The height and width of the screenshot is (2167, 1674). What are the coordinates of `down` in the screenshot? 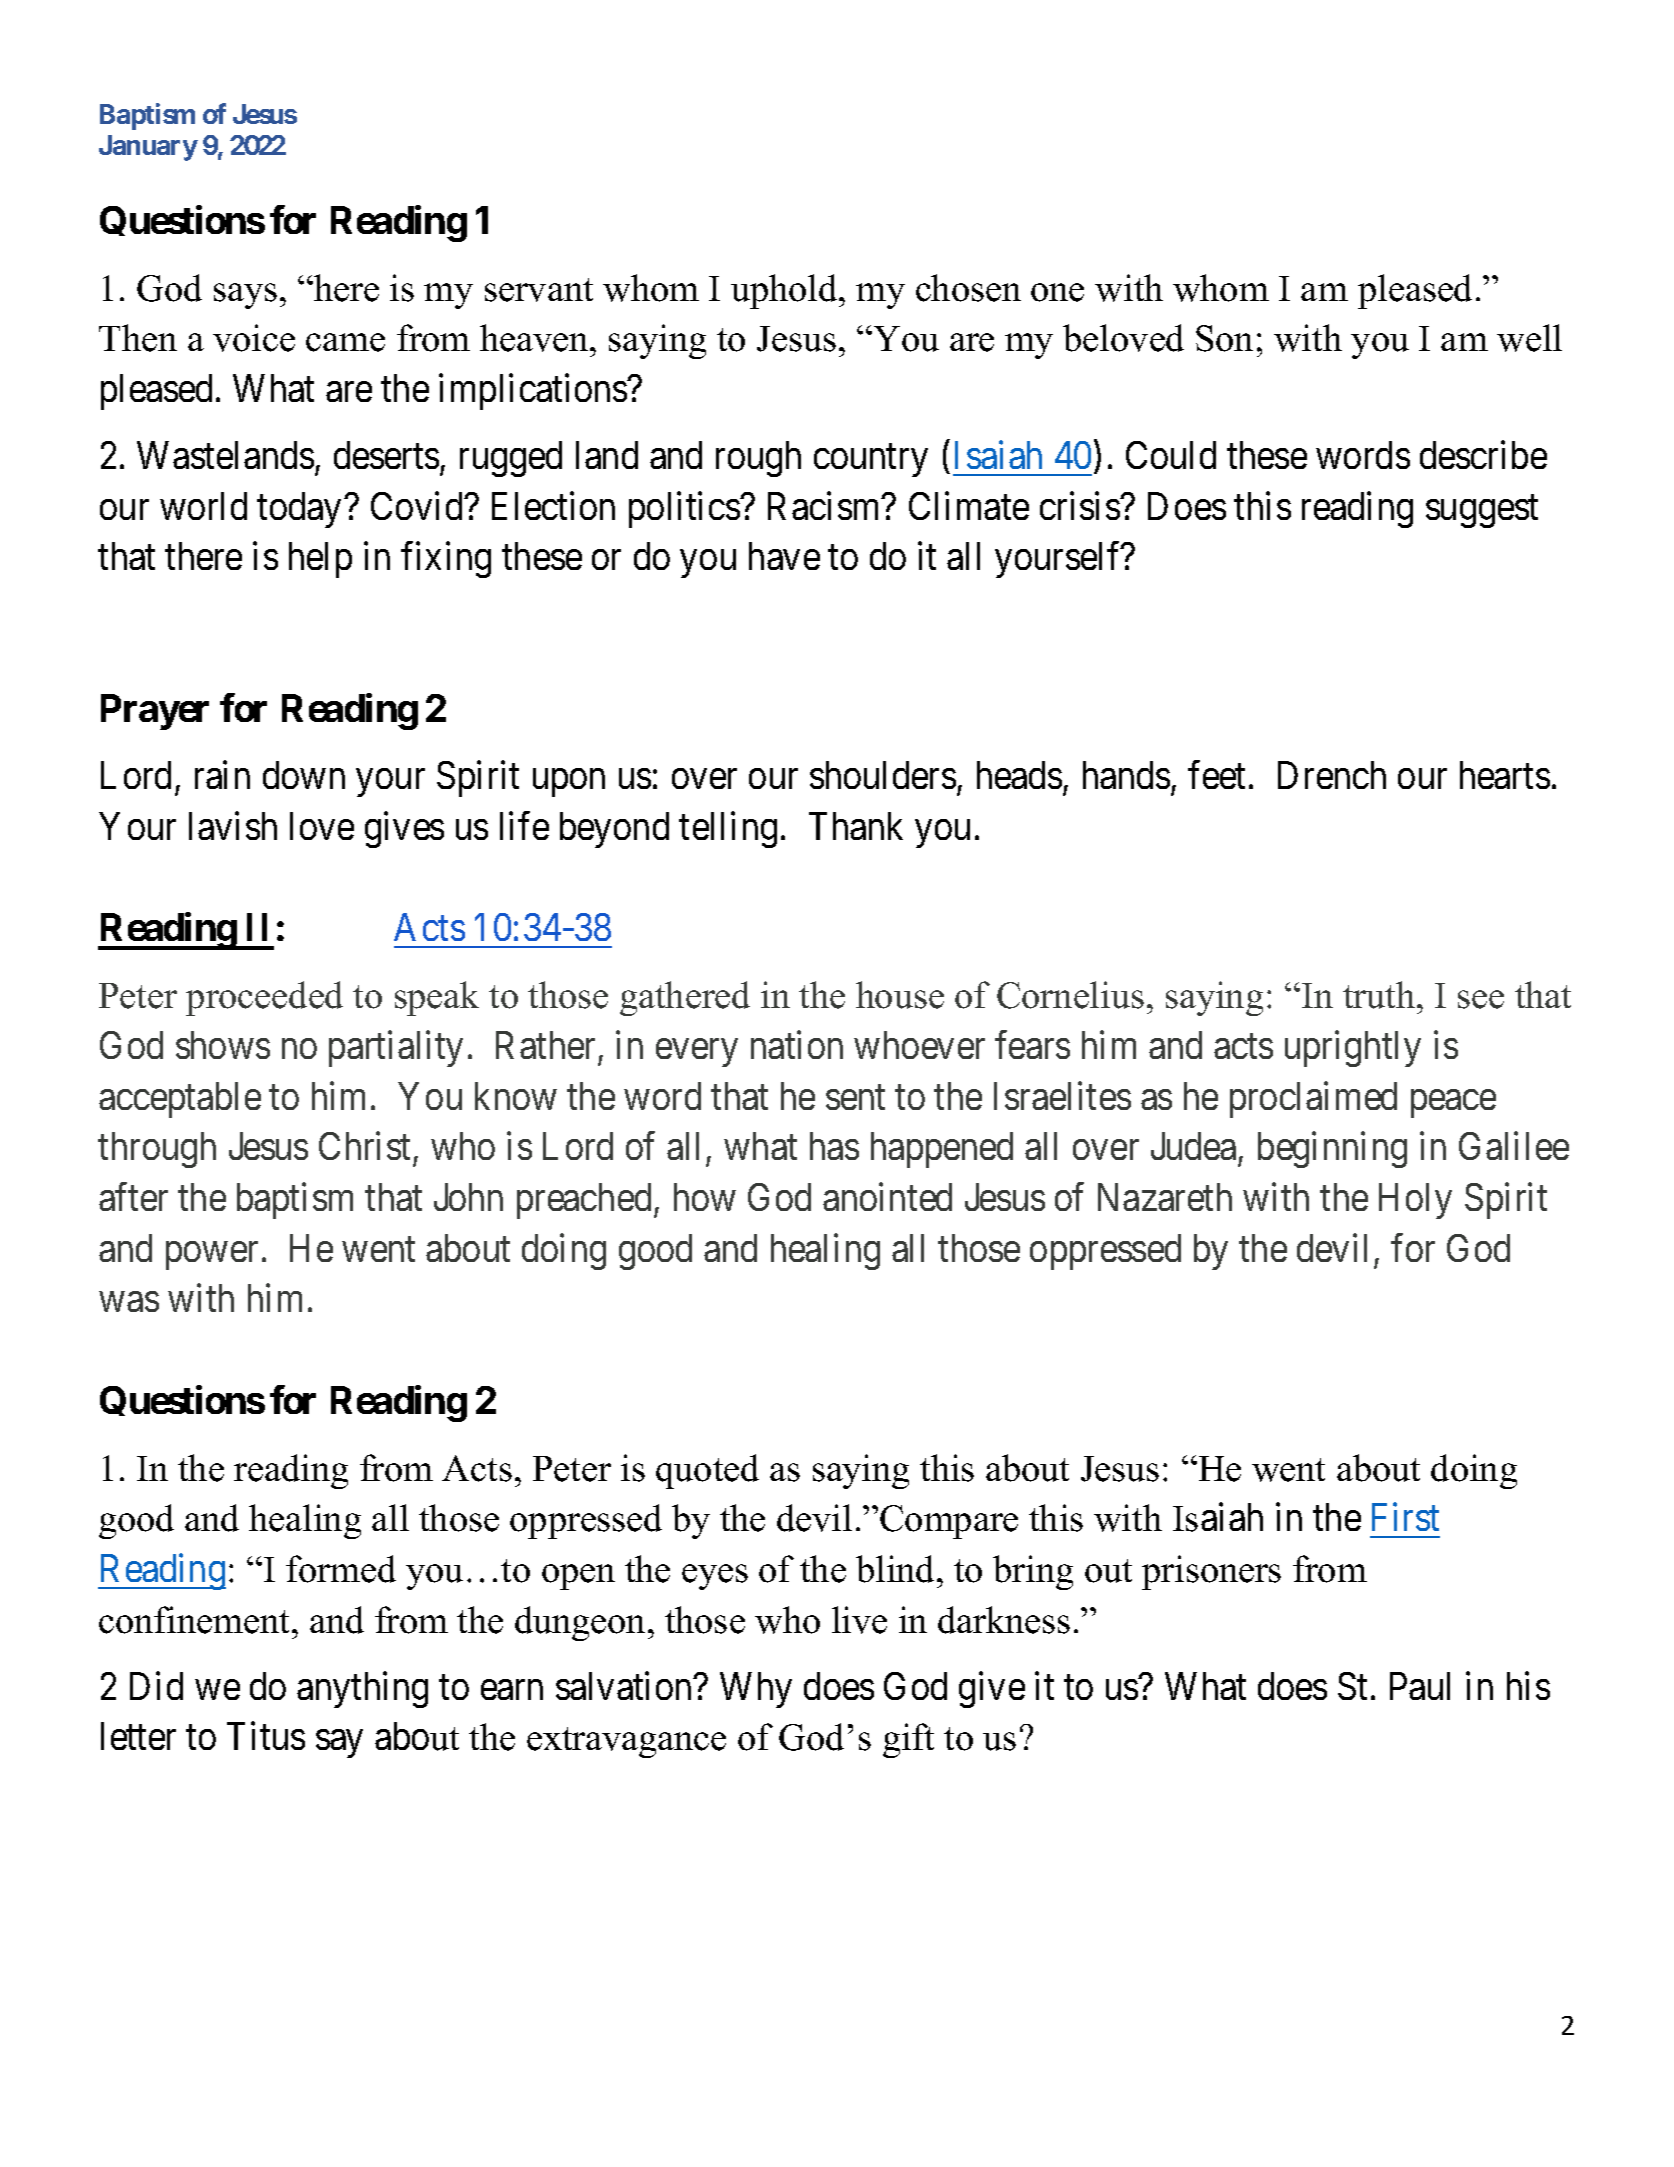 It's located at (304, 775).
